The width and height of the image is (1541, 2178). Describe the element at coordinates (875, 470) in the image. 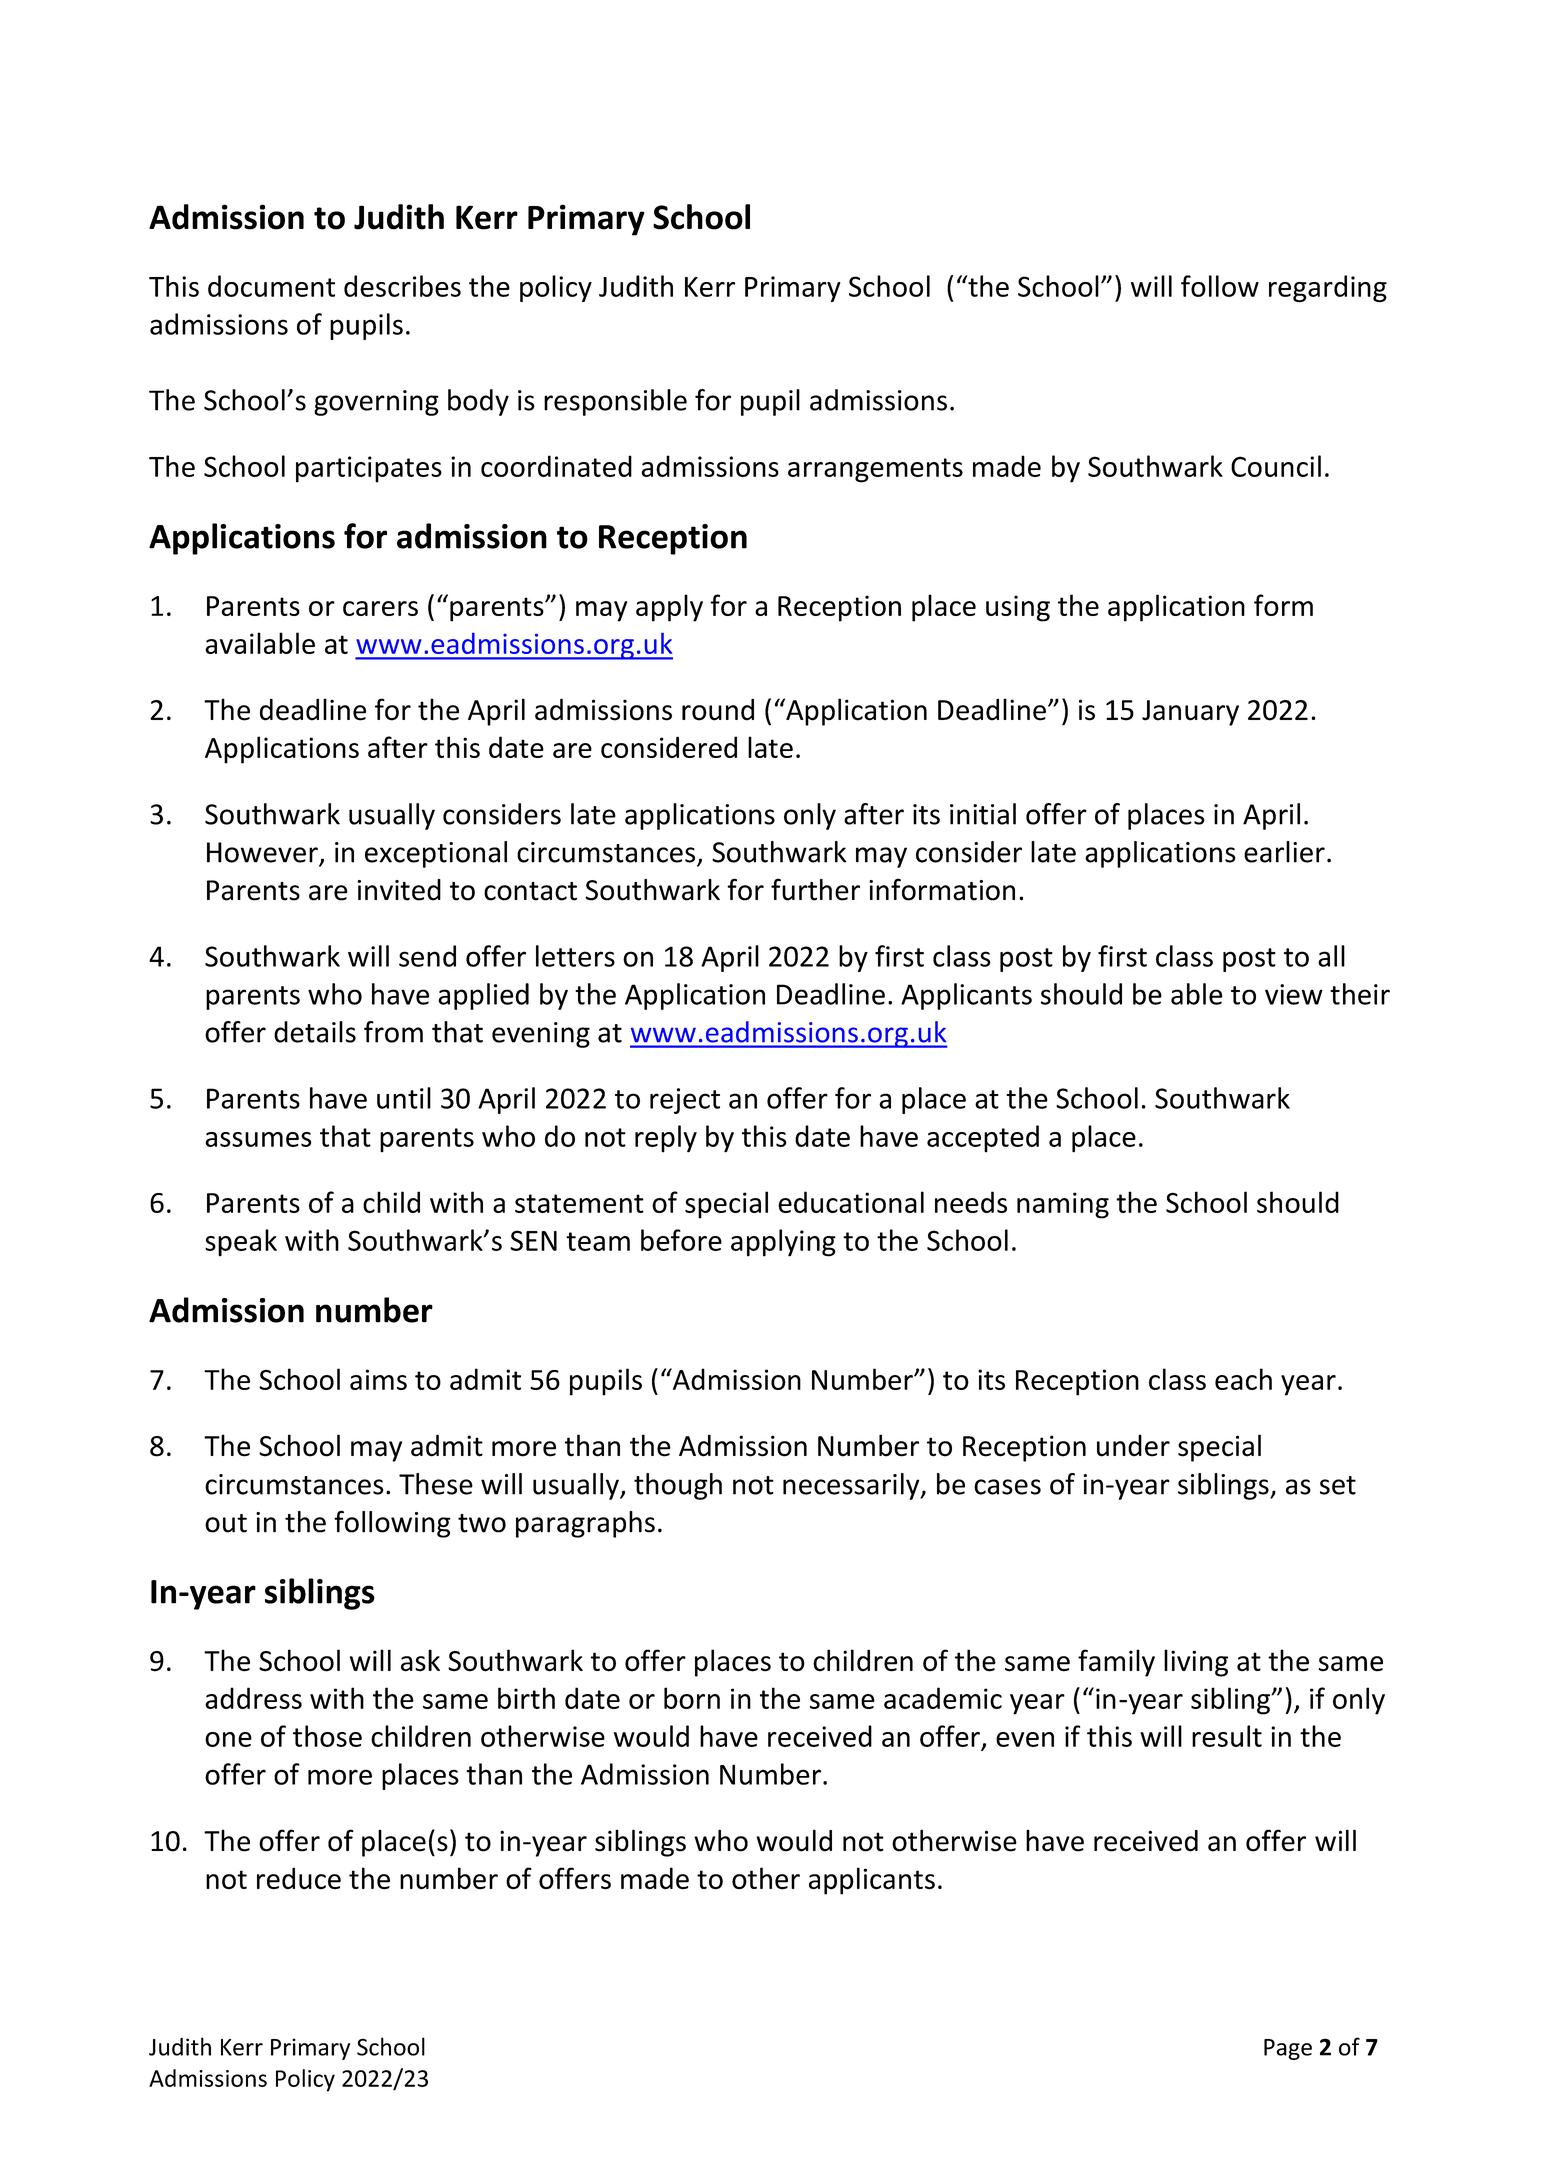

I see `arrangements` at that location.
